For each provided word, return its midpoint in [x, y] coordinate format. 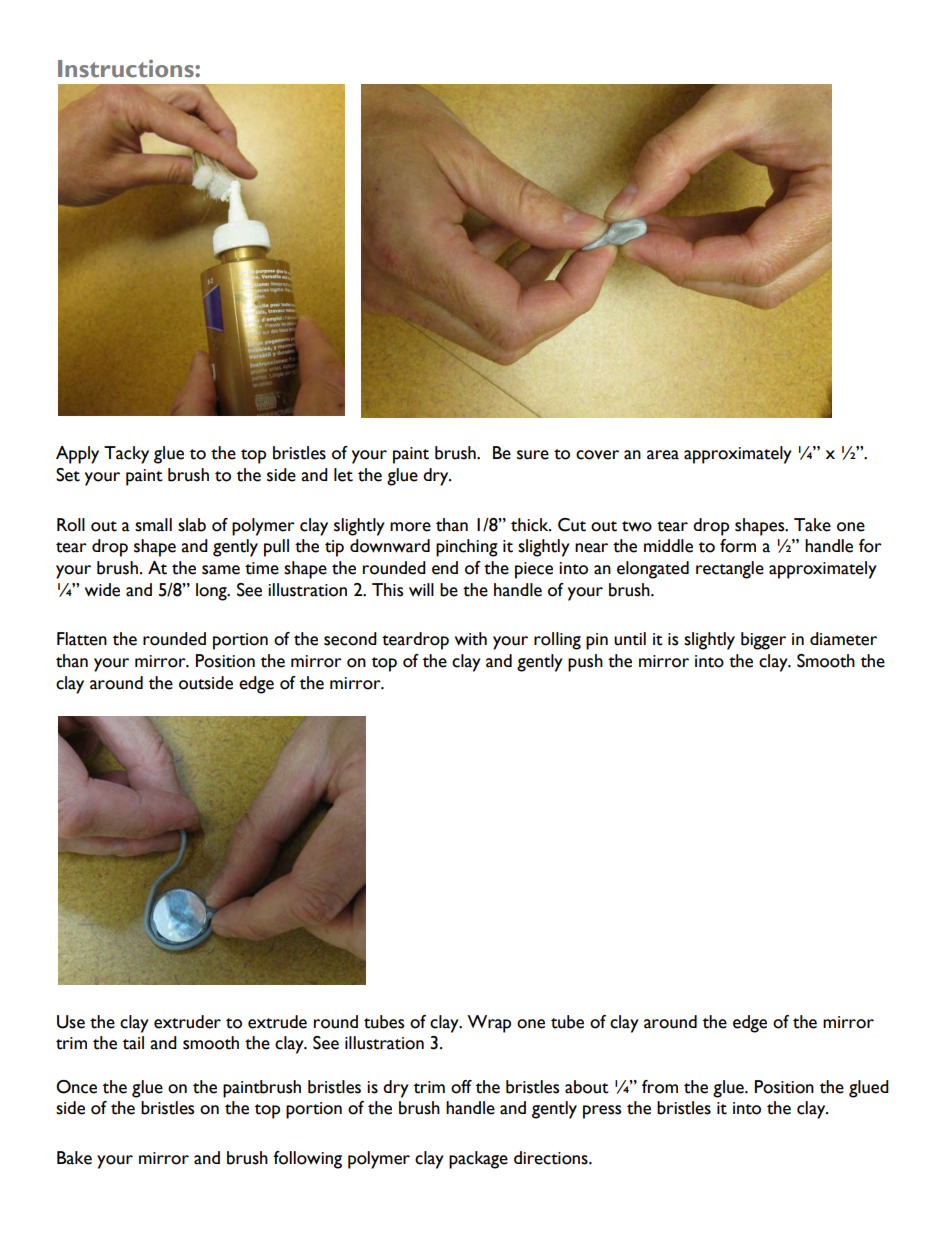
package [478, 1160]
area [663, 455]
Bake [74, 1158]
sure [533, 455]
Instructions [127, 69]
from [660, 1087]
